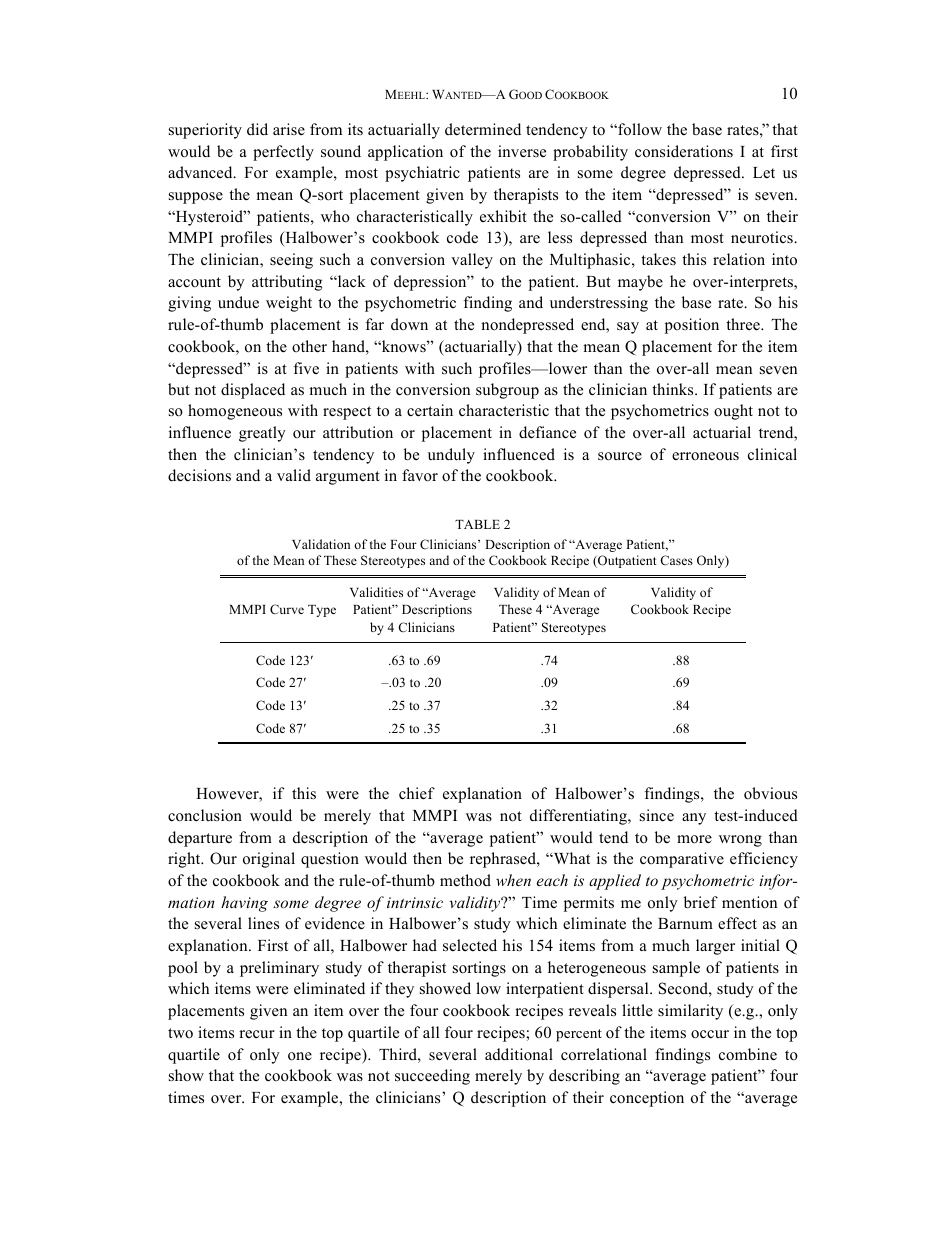  I want to click on recur, so click(257, 1034).
